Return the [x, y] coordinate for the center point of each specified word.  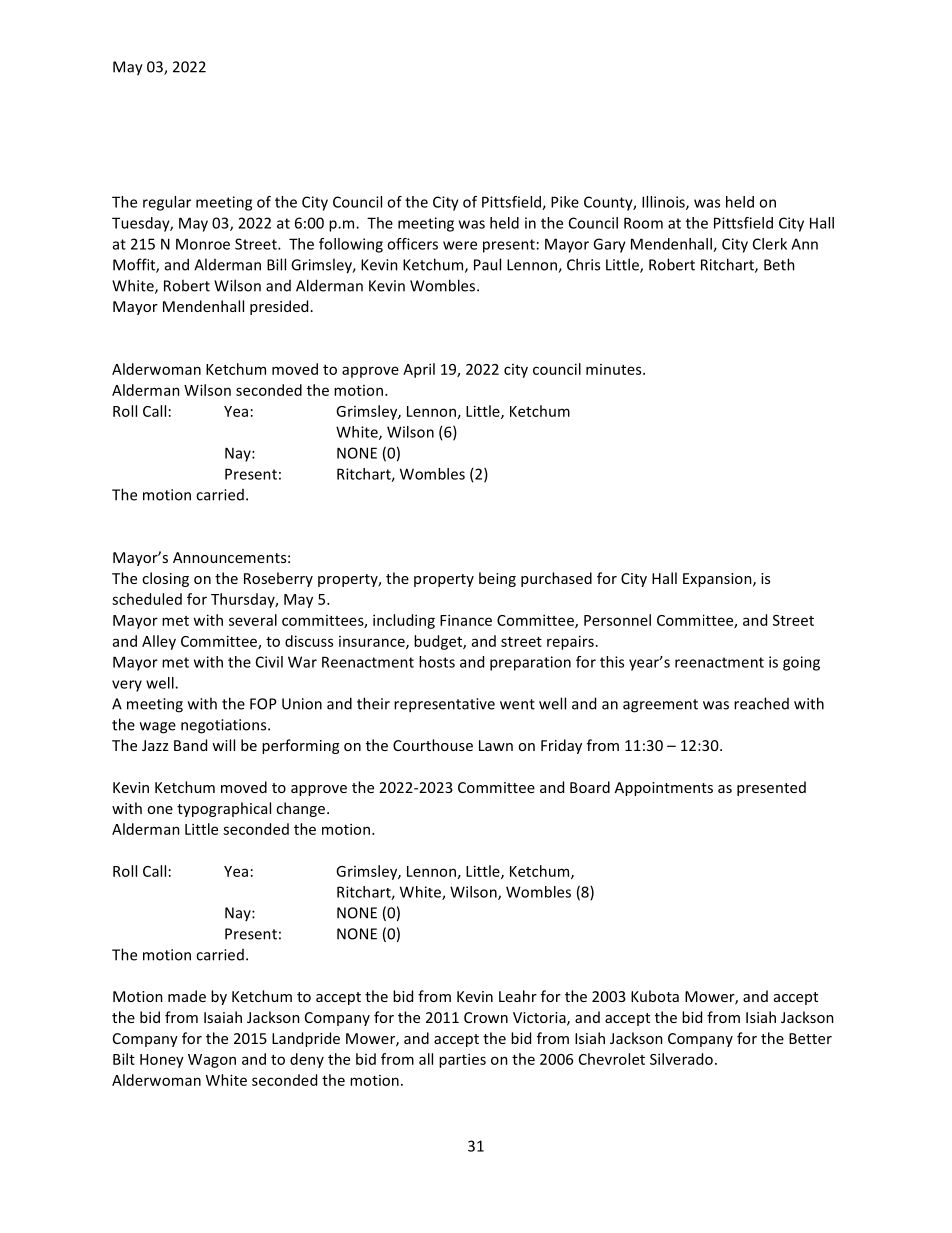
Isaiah [223, 1017]
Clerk [770, 244]
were [460, 245]
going [801, 663]
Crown [486, 1017]
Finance [466, 620]
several [253, 620]
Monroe [203, 244]
